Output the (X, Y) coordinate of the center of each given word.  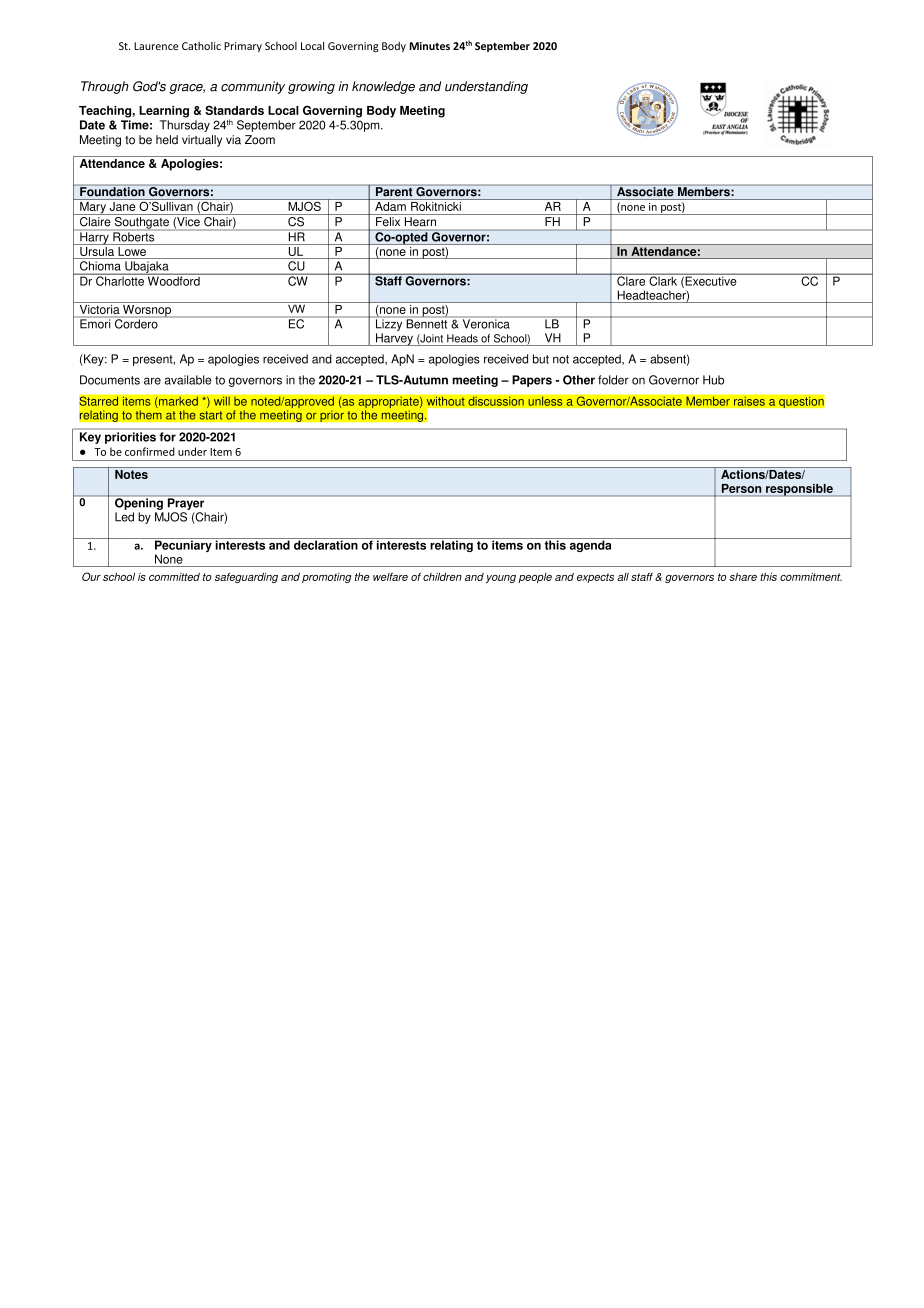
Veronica (486, 323)
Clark (663, 280)
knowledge (383, 87)
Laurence (156, 46)
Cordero (136, 323)
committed (174, 577)
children (442, 577)
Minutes (430, 46)
